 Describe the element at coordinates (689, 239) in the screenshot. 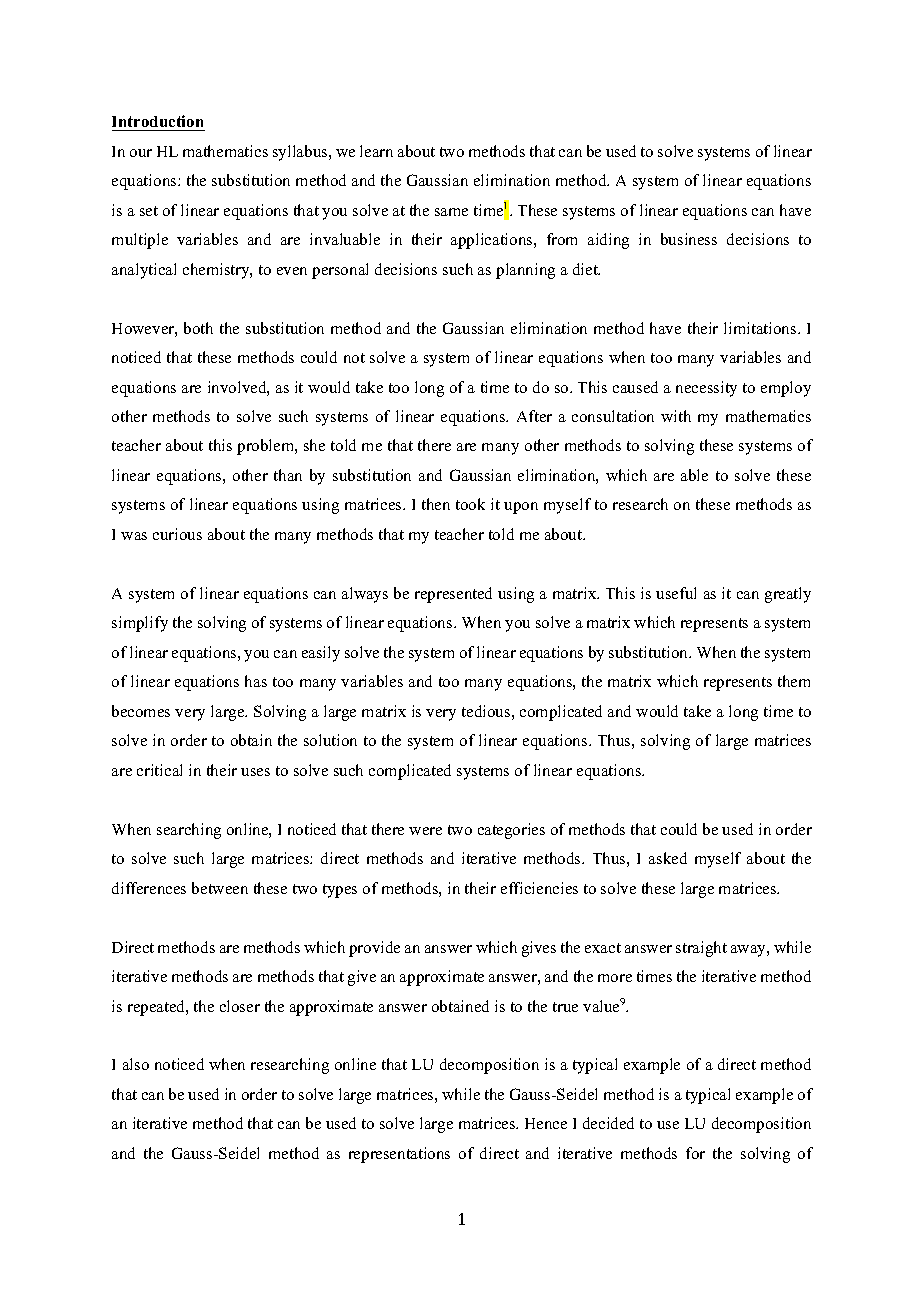

I see `business` at that location.
